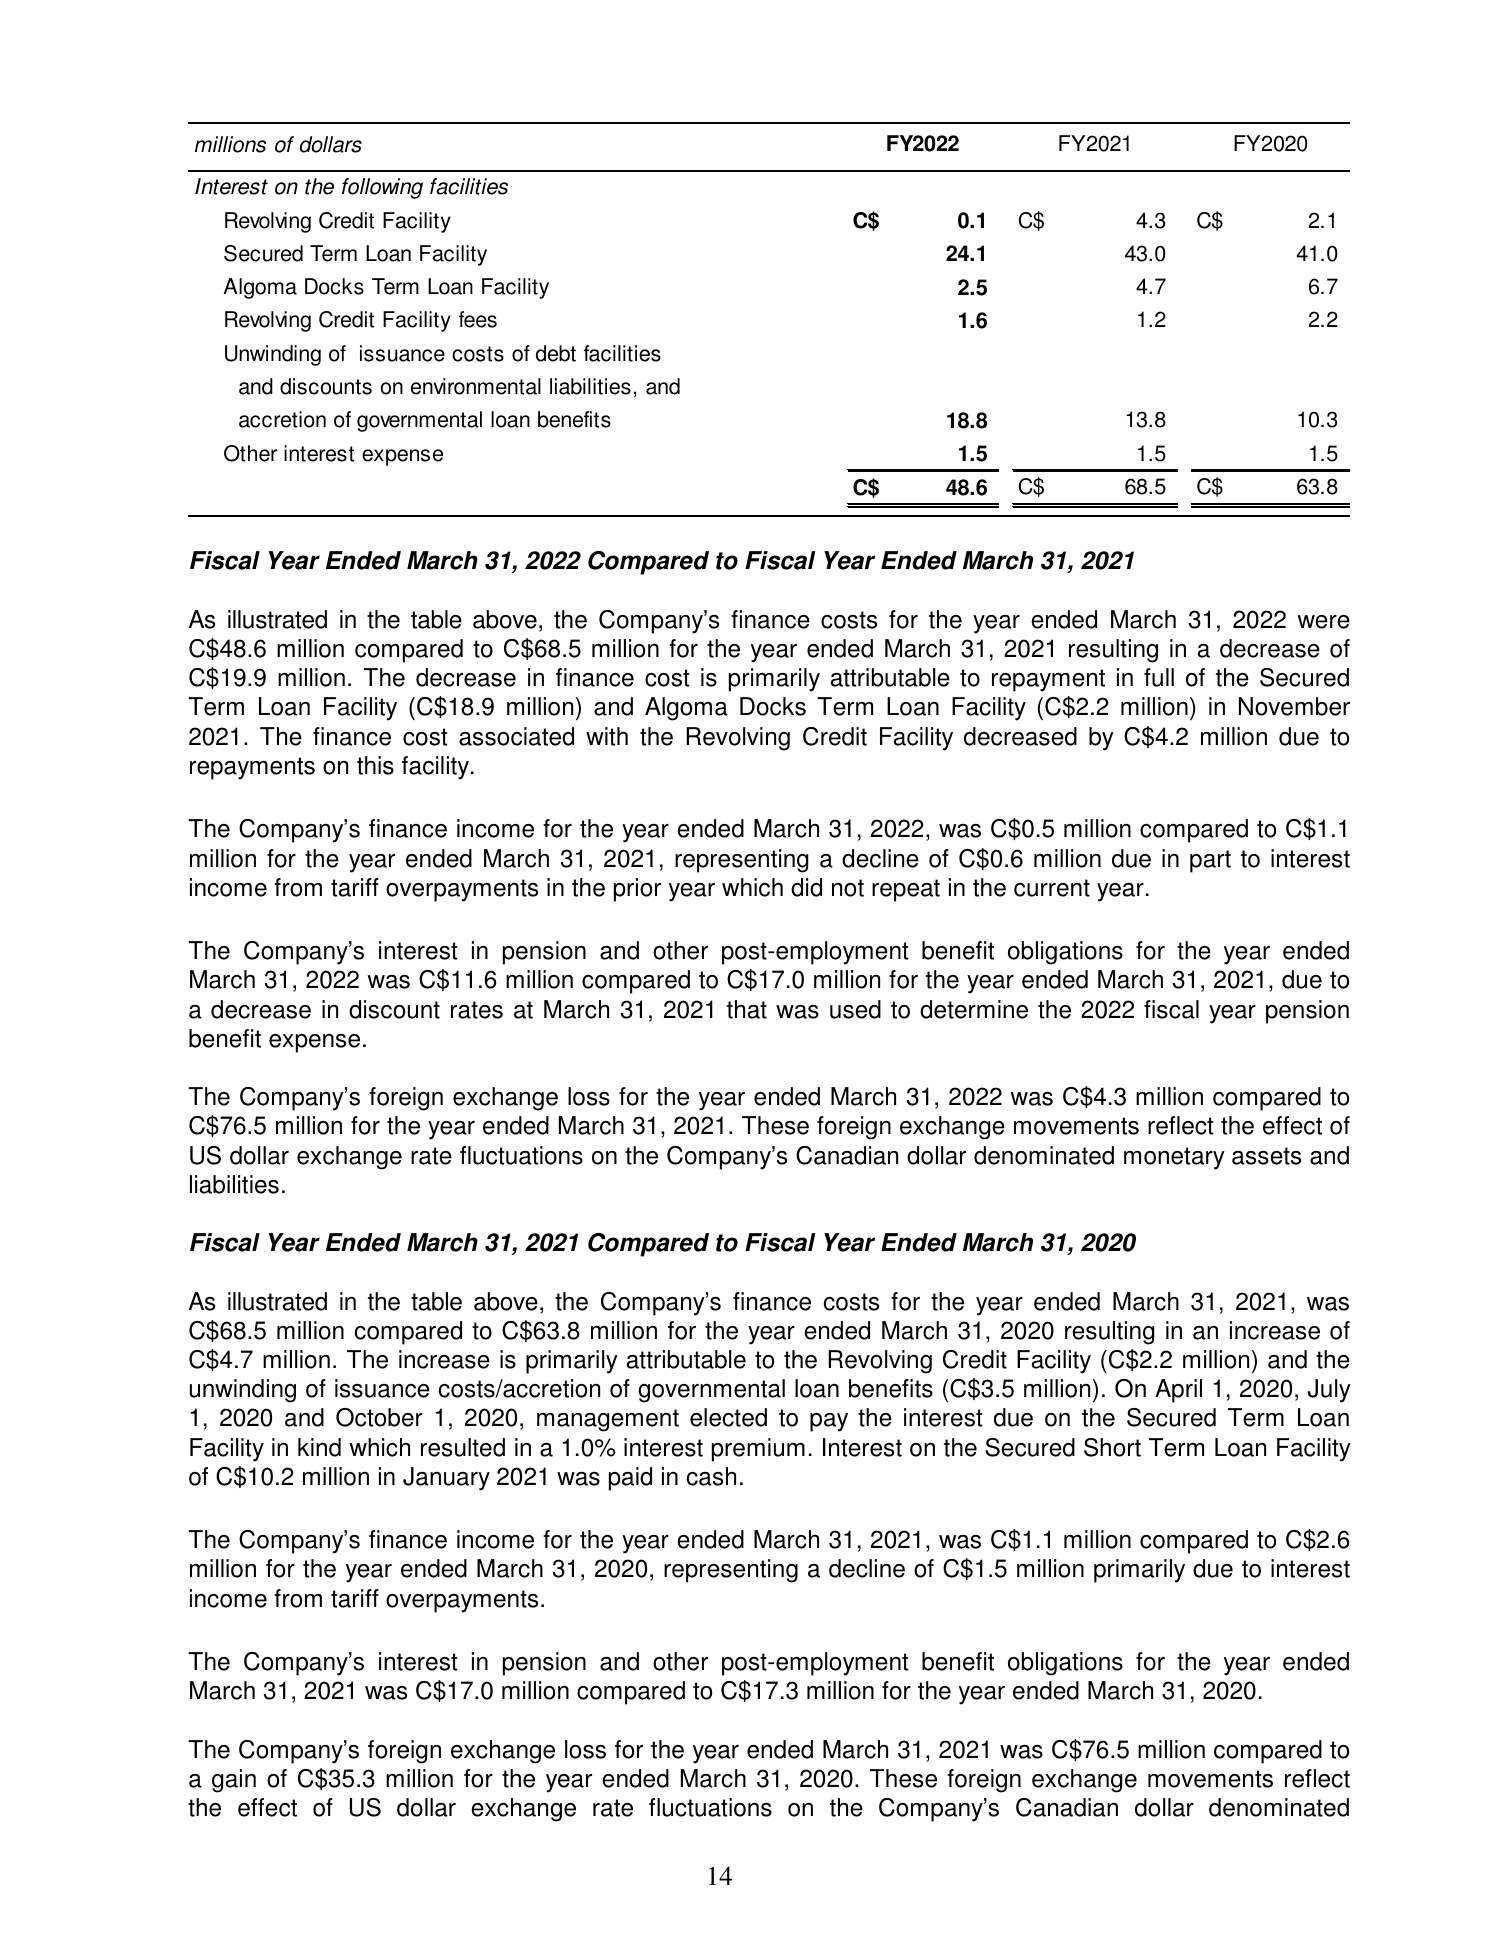 The width and height of the document is (1505, 1947). I want to click on were, so click(1323, 622).
